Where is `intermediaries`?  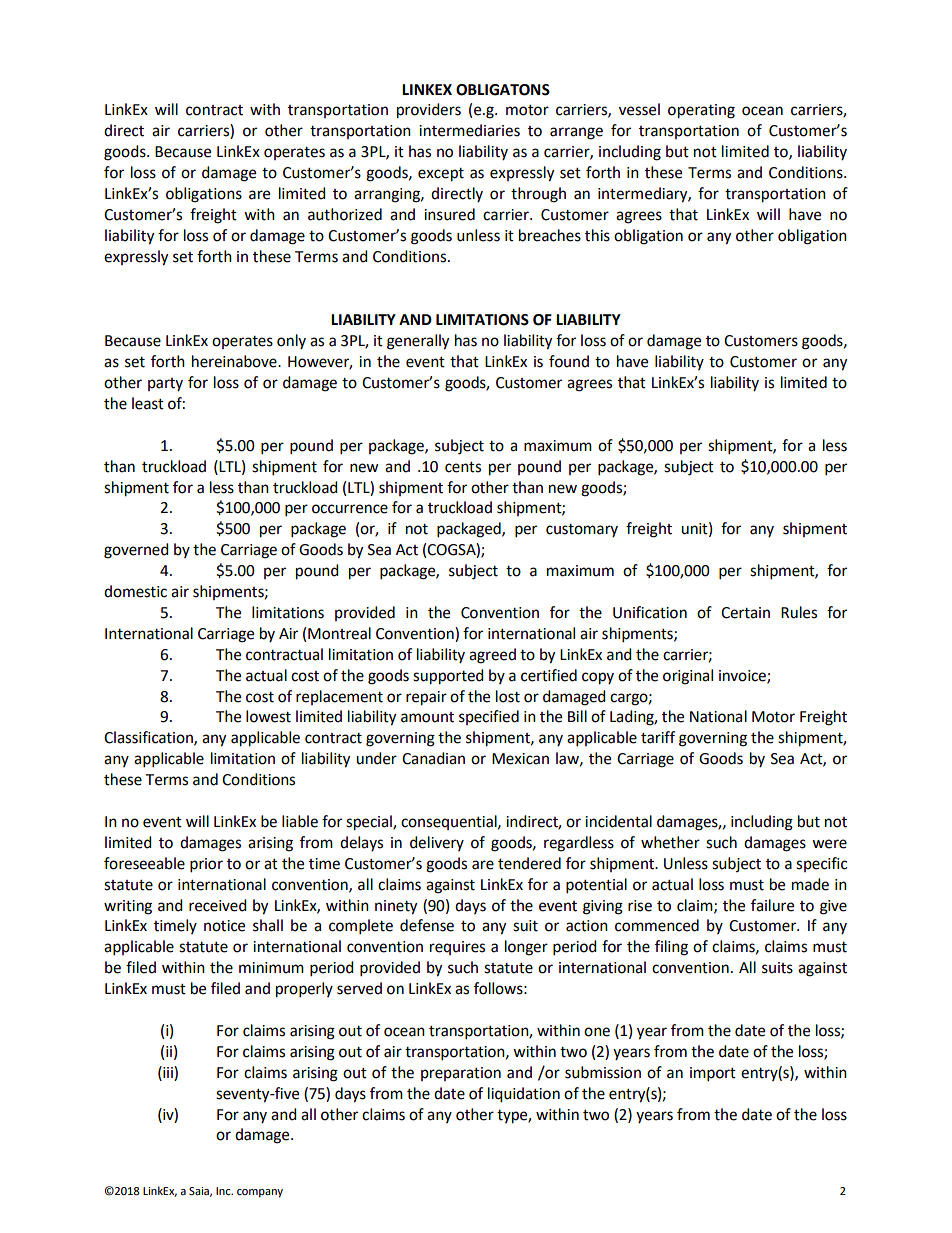 intermediaries is located at coordinates (469, 130).
